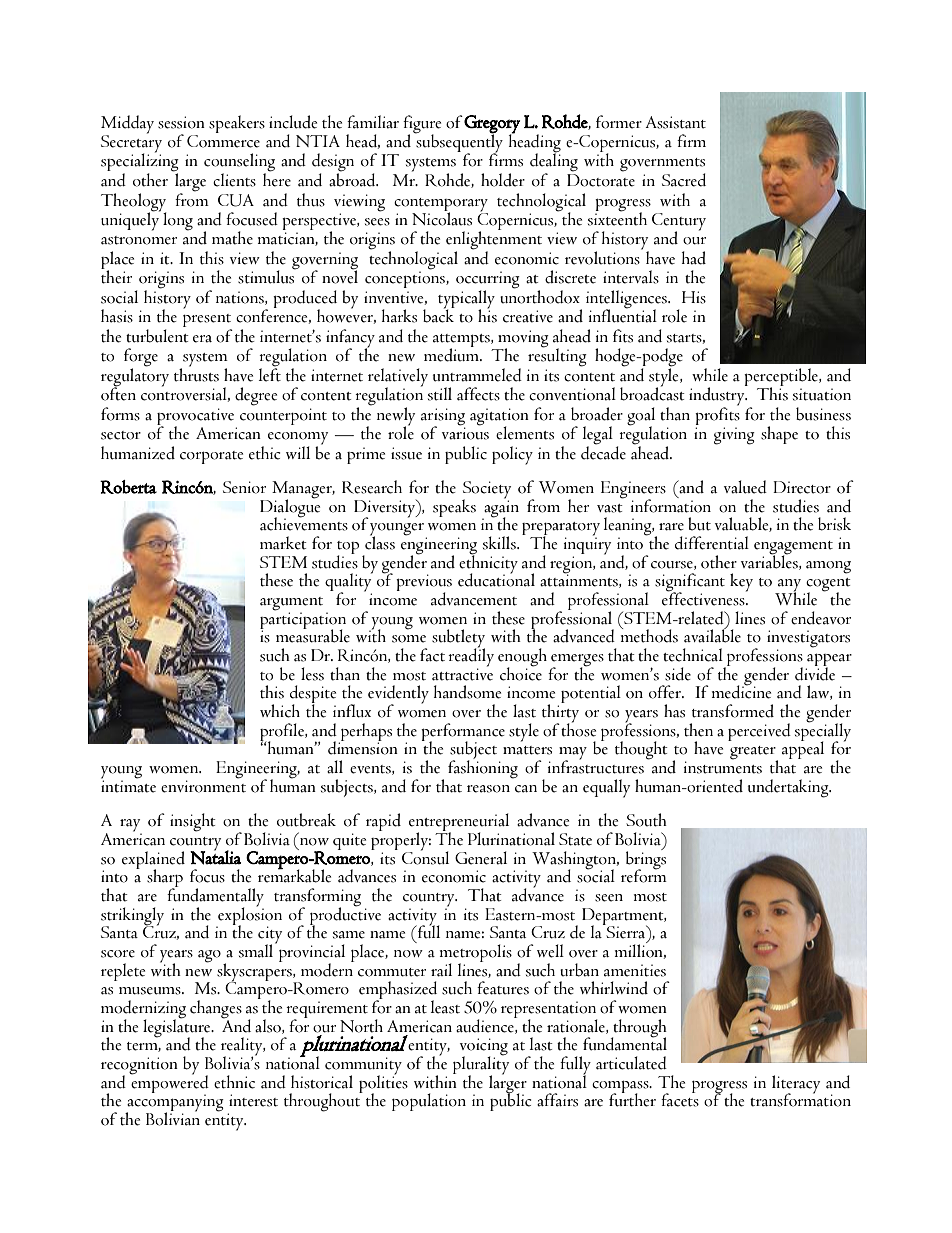 This page has width=952, height=1233. Describe the element at coordinates (291, 605) in the page. I see `argument` at that location.
